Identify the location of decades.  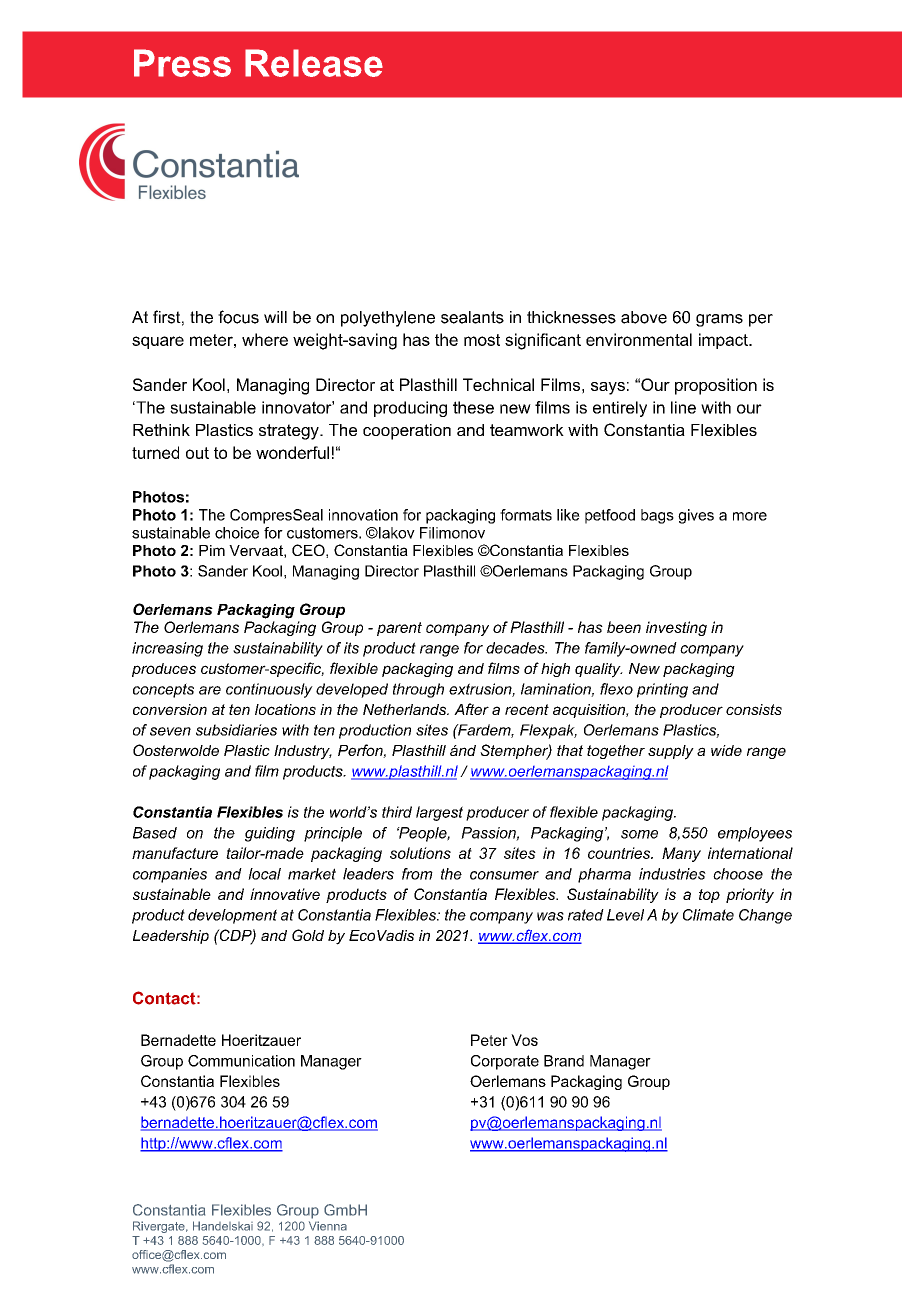
(516, 648).
